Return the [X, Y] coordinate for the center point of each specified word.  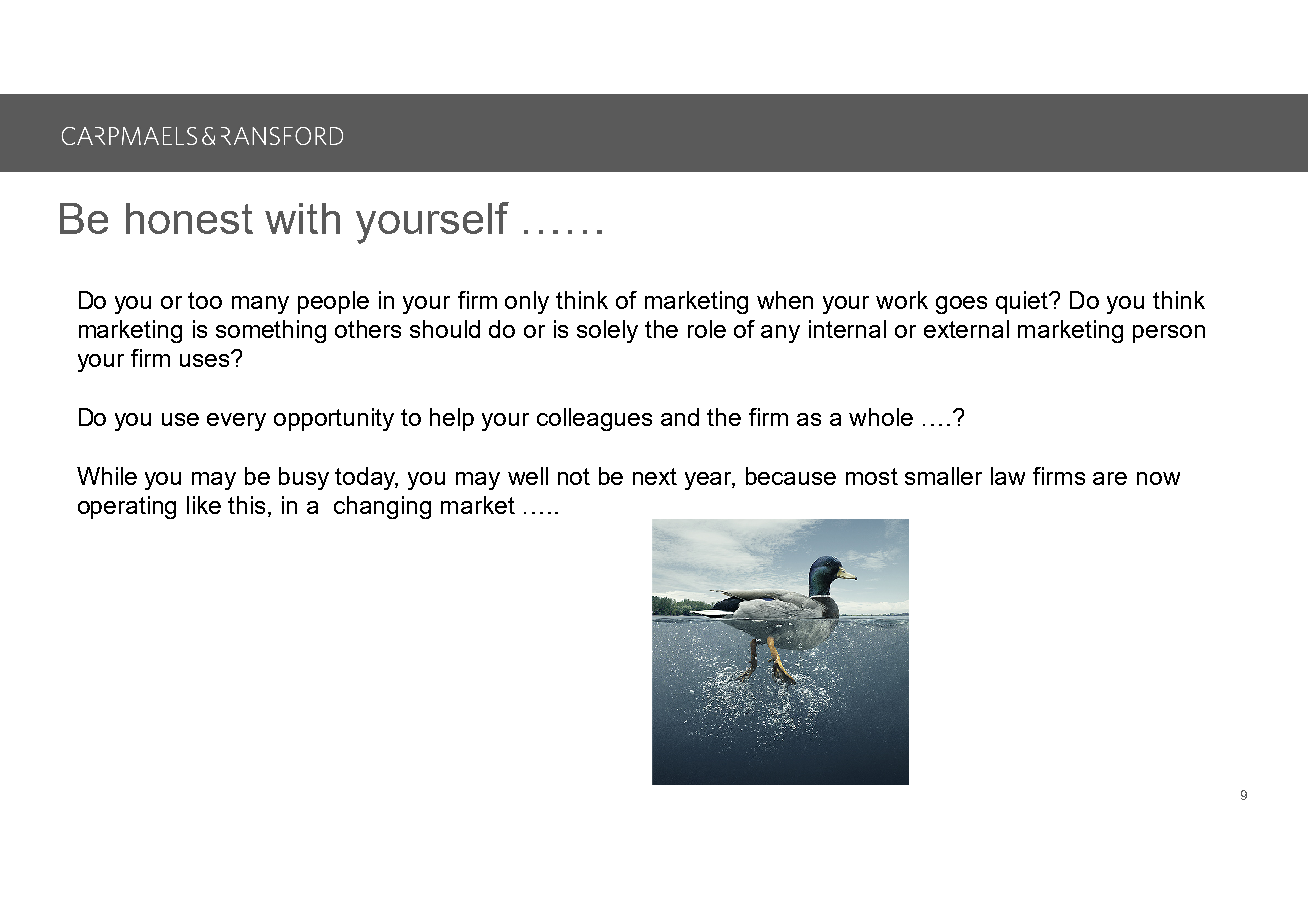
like [204, 505]
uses [206, 359]
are [1110, 478]
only [527, 302]
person [1169, 334]
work [902, 300]
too [205, 300]
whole [881, 417]
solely [607, 331]
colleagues [594, 419]
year [710, 481]
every [236, 422]
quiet [1023, 302]
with [302, 218]
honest [189, 218]
